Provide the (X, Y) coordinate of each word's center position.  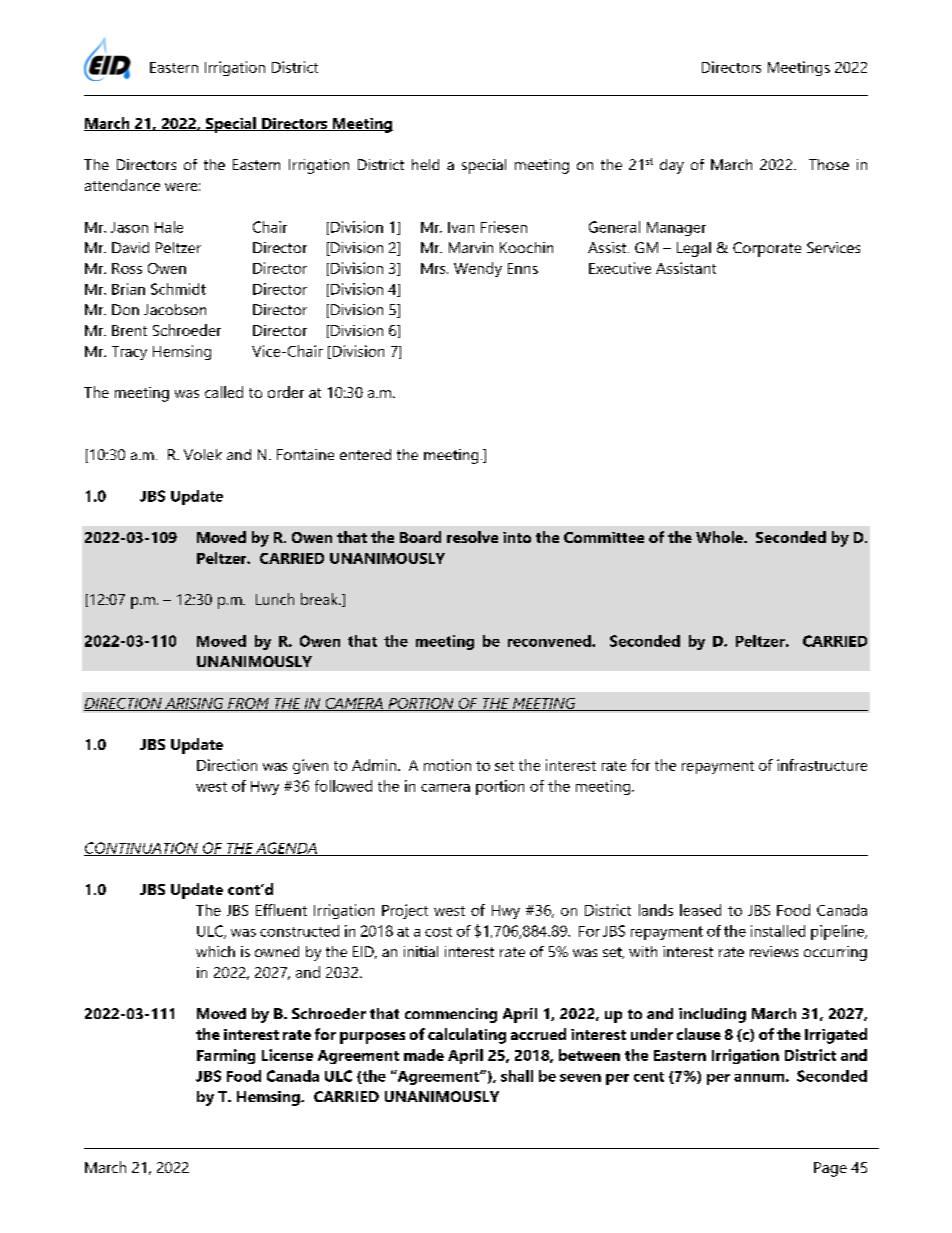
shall (517, 1076)
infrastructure (822, 765)
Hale (169, 227)
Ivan (461, 227)
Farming (226, 1056)
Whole (720, 537)
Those (829, 164)
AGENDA (286, 849)
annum (759, 1078)
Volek (203, 454)
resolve (472, 537)
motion (447, 765)
